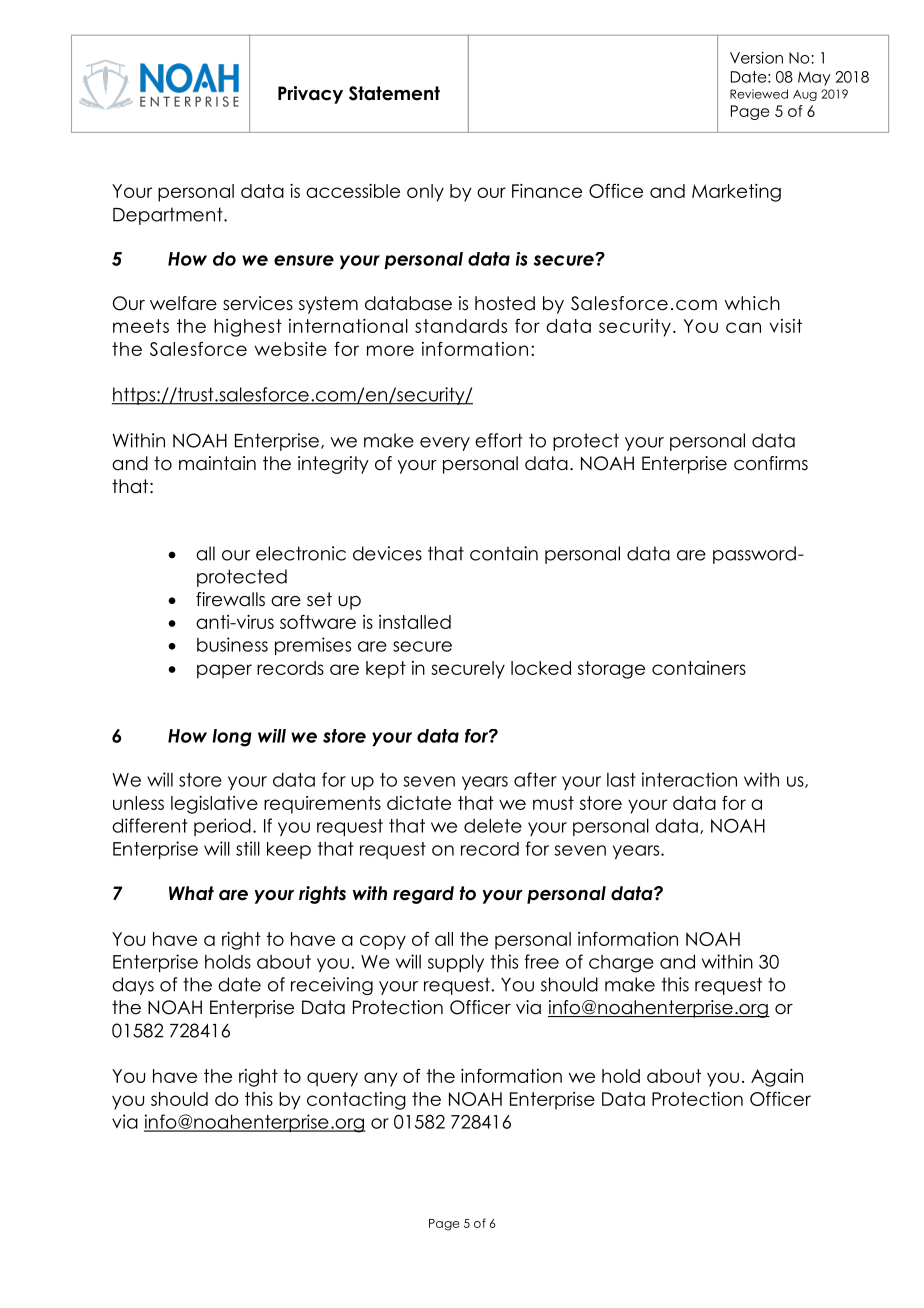 The width and height of the screenshot is (924, 1308). I want to click on confirms, so click(771, 463).
